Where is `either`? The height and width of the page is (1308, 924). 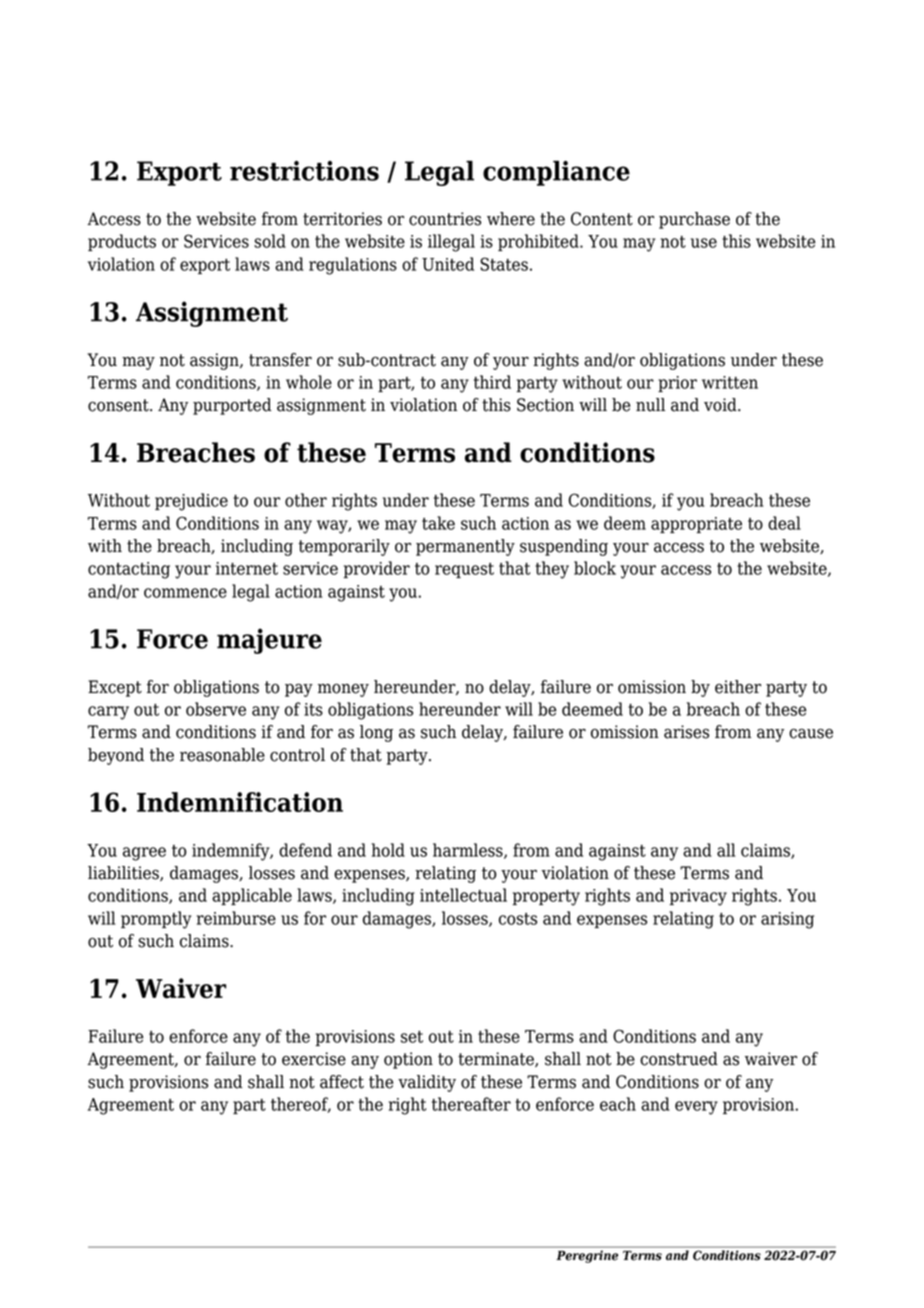 either is located at coordinates (738, 687).
